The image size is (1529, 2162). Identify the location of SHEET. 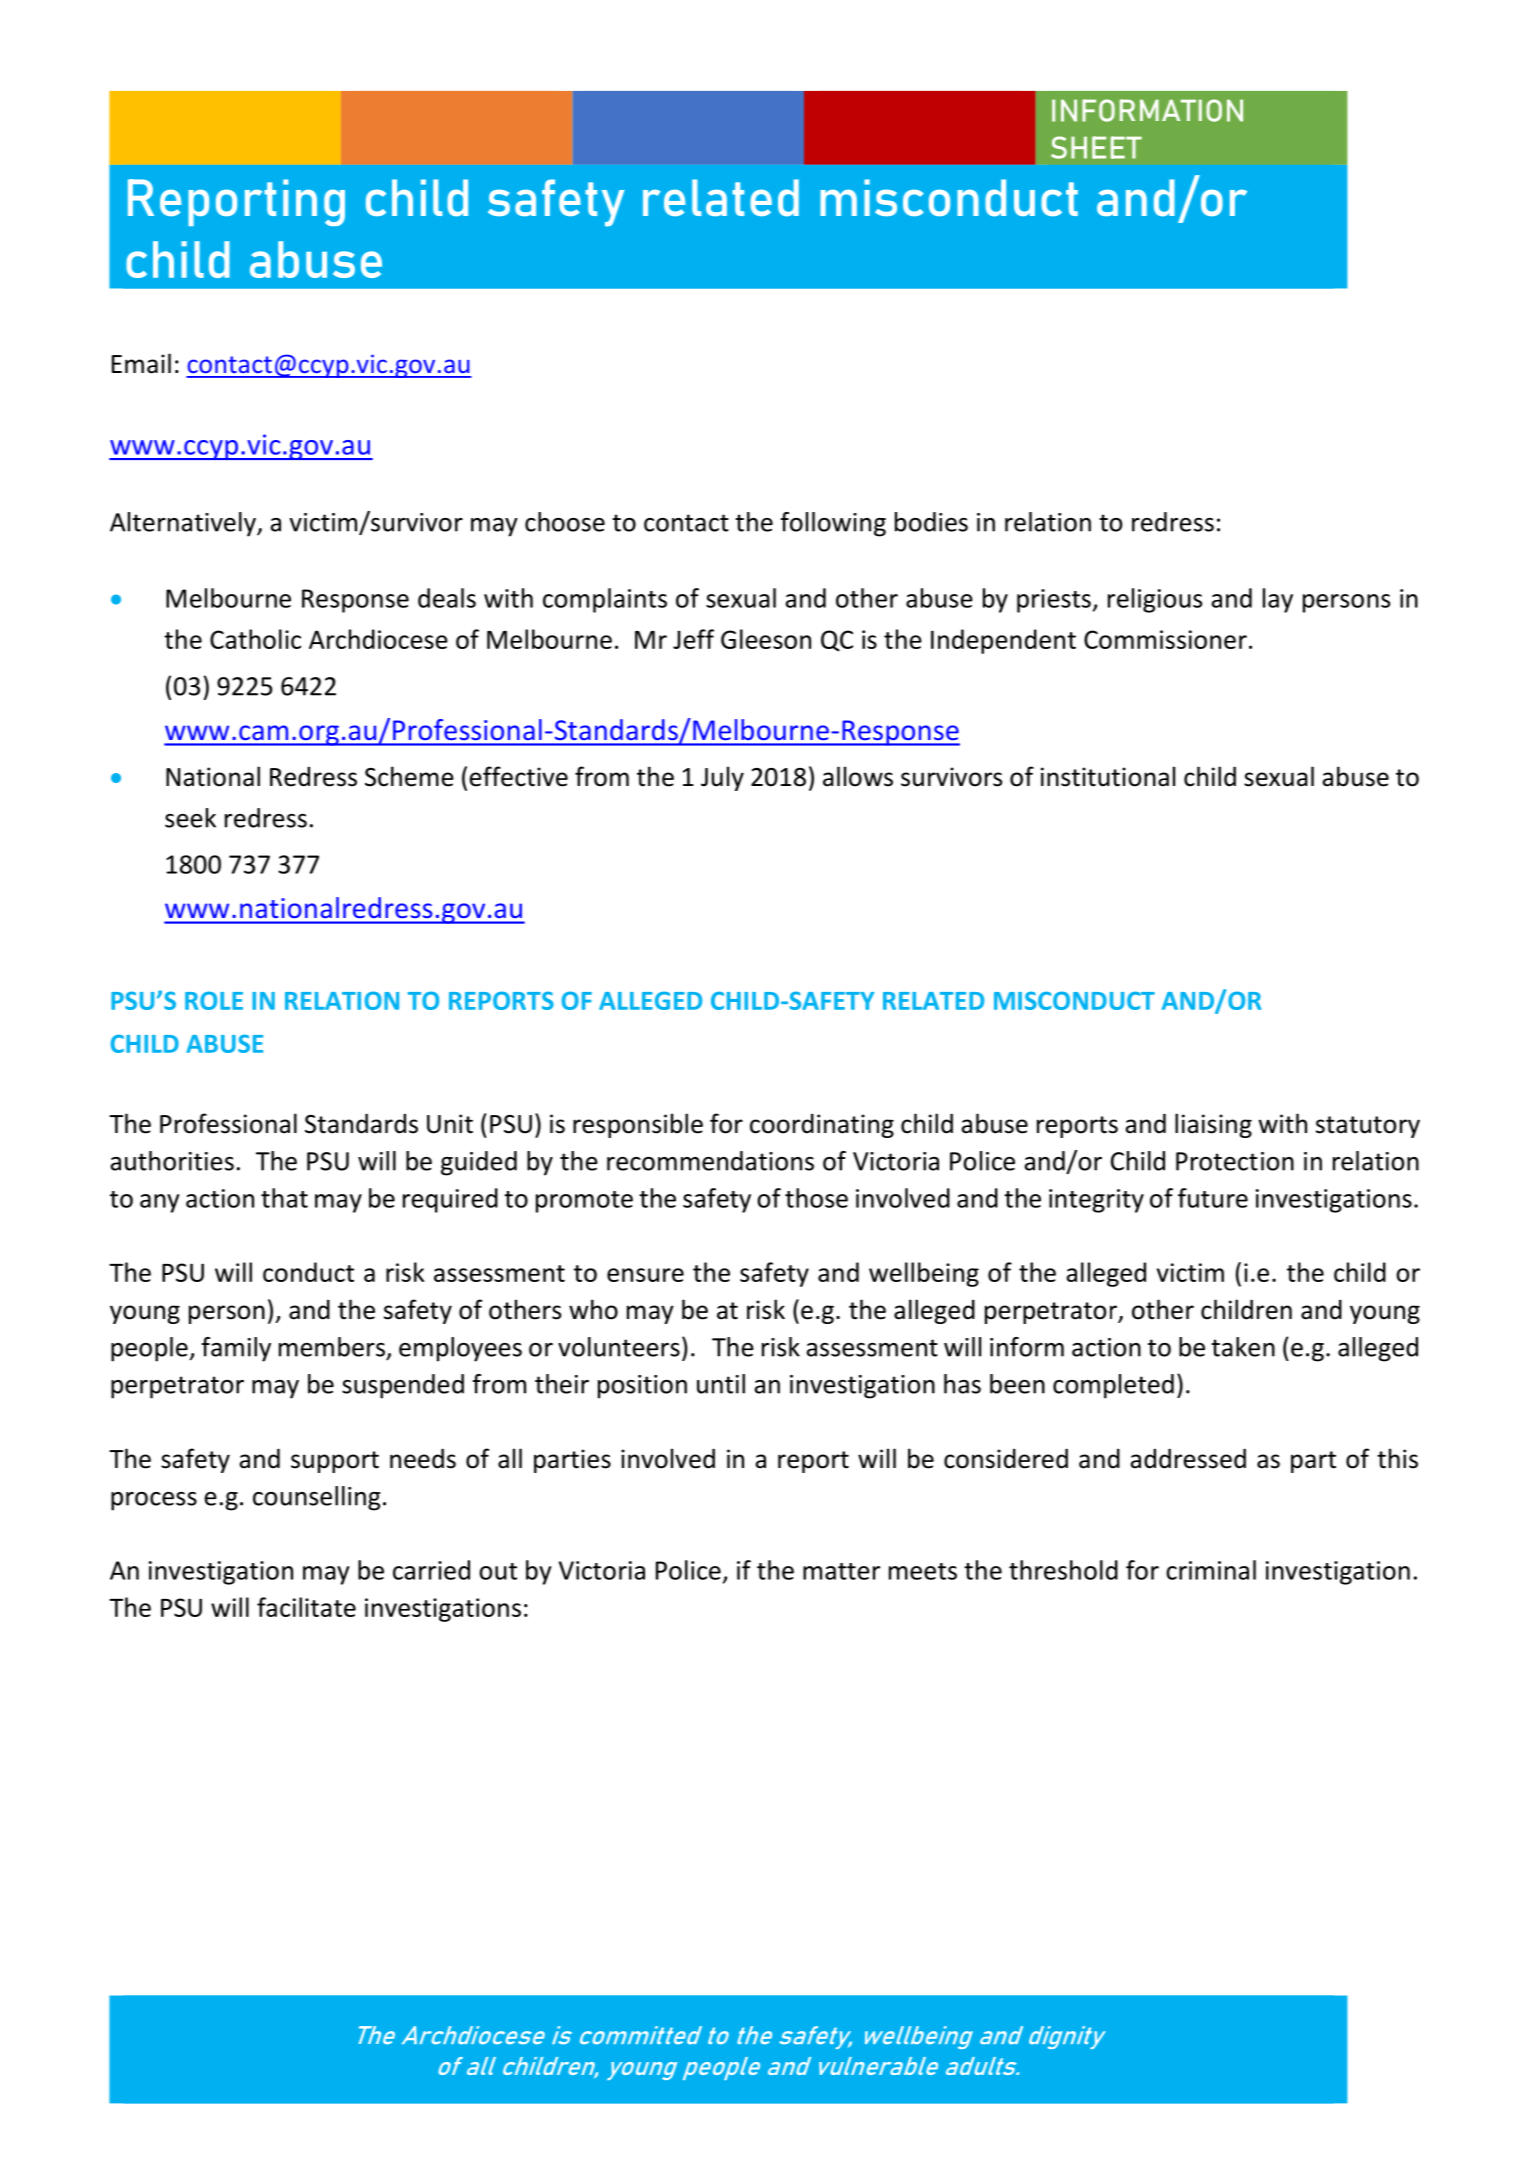
(1096, 147).
